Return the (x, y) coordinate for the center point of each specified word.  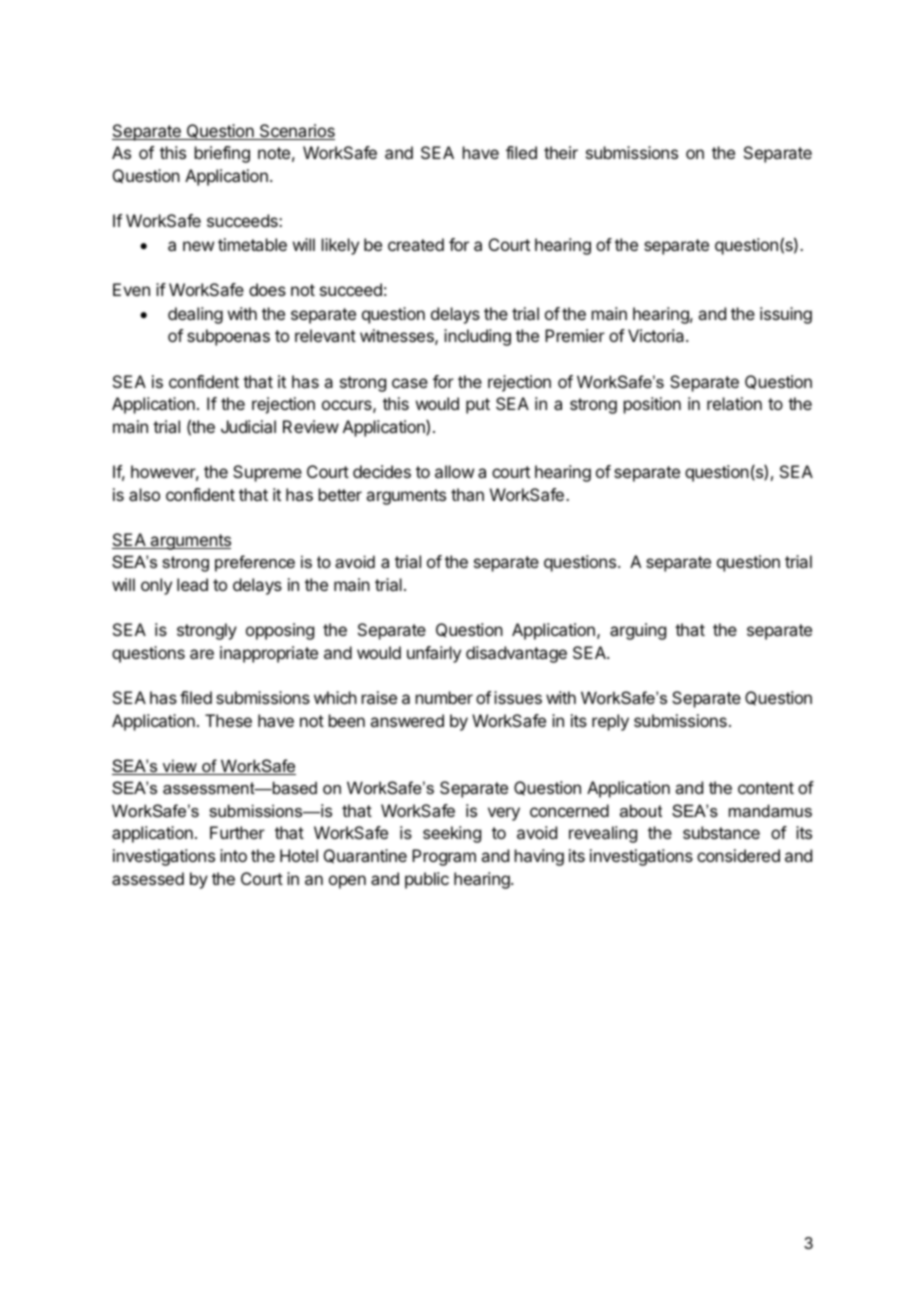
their (561, 152)
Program (444, 857)
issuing (786, 315)
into (233, 855)
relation (734, 403)
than (467, 494)
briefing (222, 154)
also (144, 494)
